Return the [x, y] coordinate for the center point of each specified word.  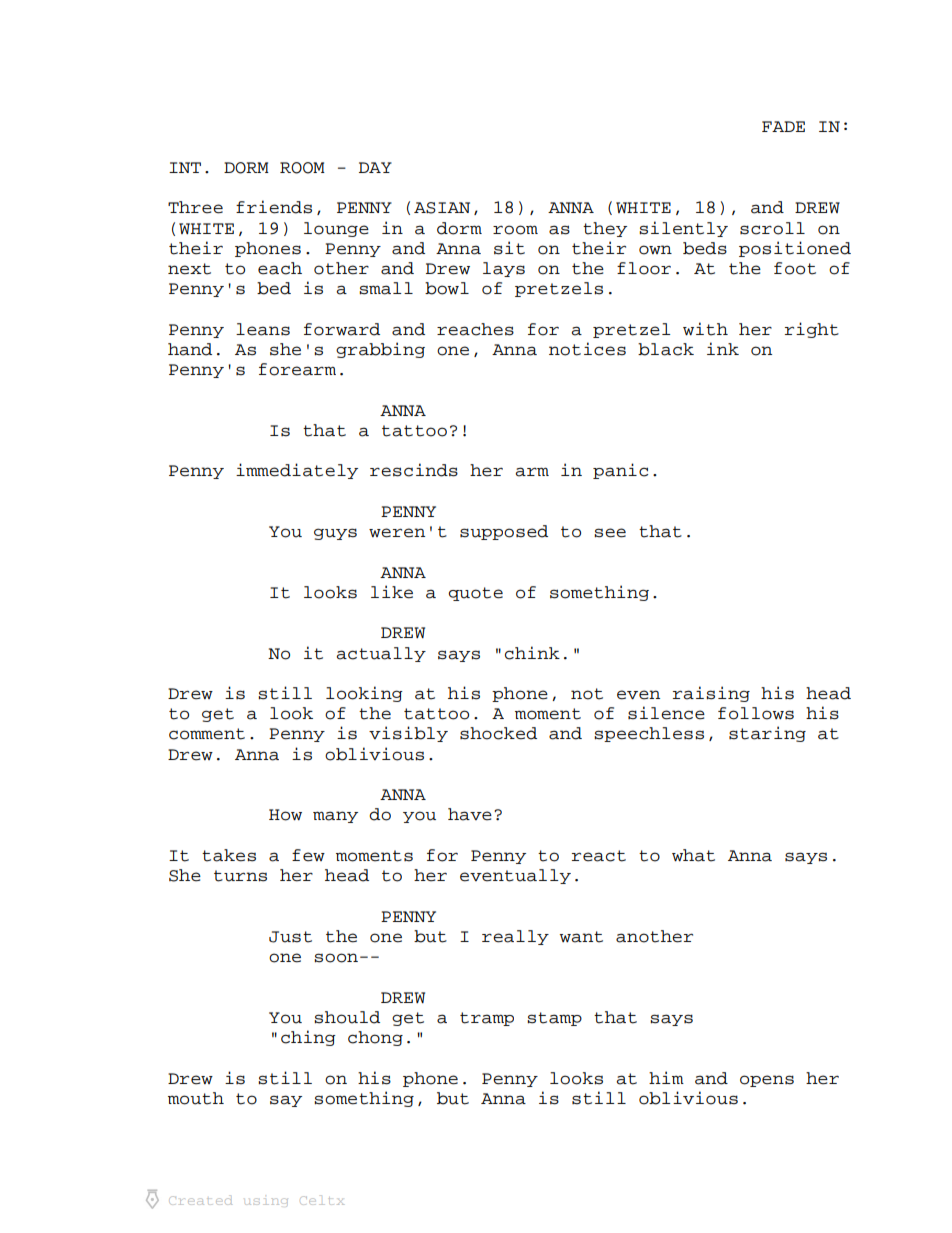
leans [263, 329]
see [610, 533]
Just [290, 937]
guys [335, 534]
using [266, 1202]
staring [767, 734]
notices [587, 349]
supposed [504, 532]
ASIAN [442, 208]
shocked [498, 733]
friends [274, 207]
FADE [783, 126]
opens [767, 1081]
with [705, 329]
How [285, 815]
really [515, 937]
